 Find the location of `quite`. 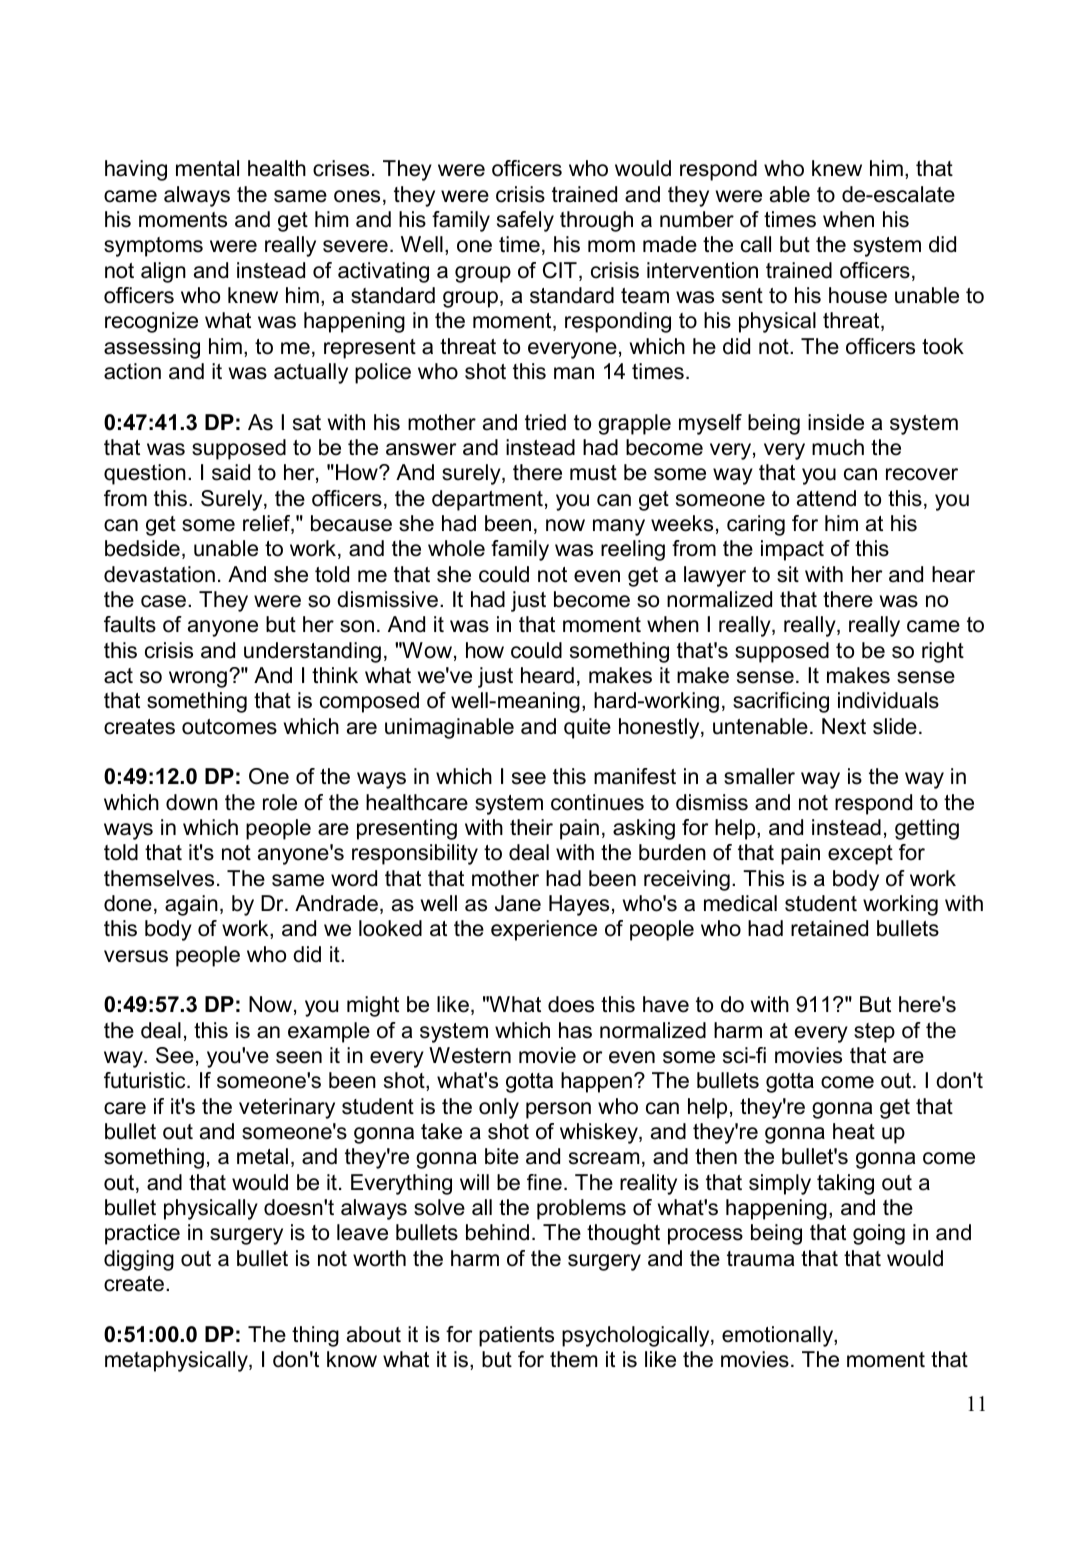

quite is located at coordinates (587, 728).
